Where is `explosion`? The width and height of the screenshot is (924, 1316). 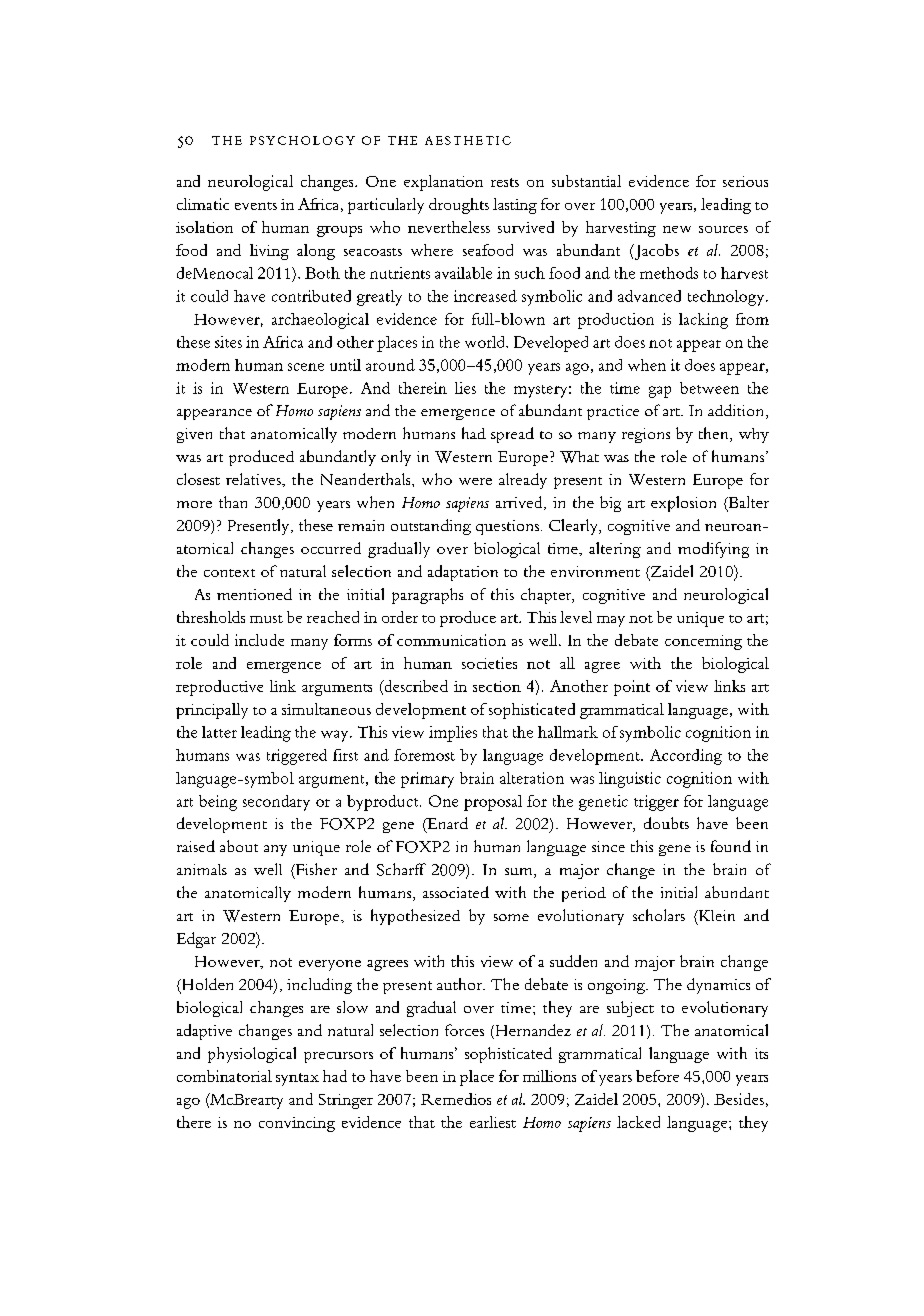
explosion is located at coordinates (683, 504).
